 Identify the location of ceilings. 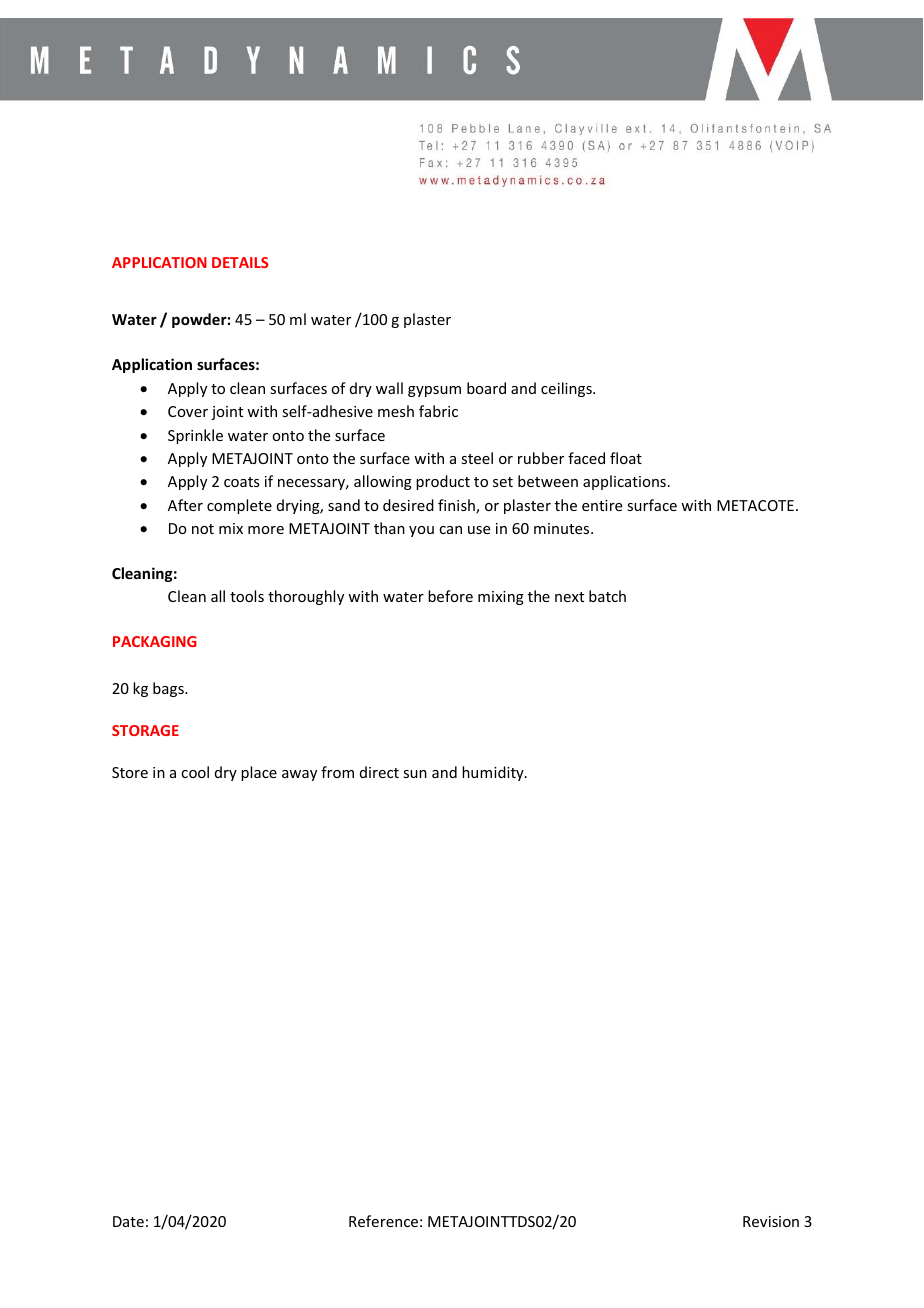
(567, 389).
